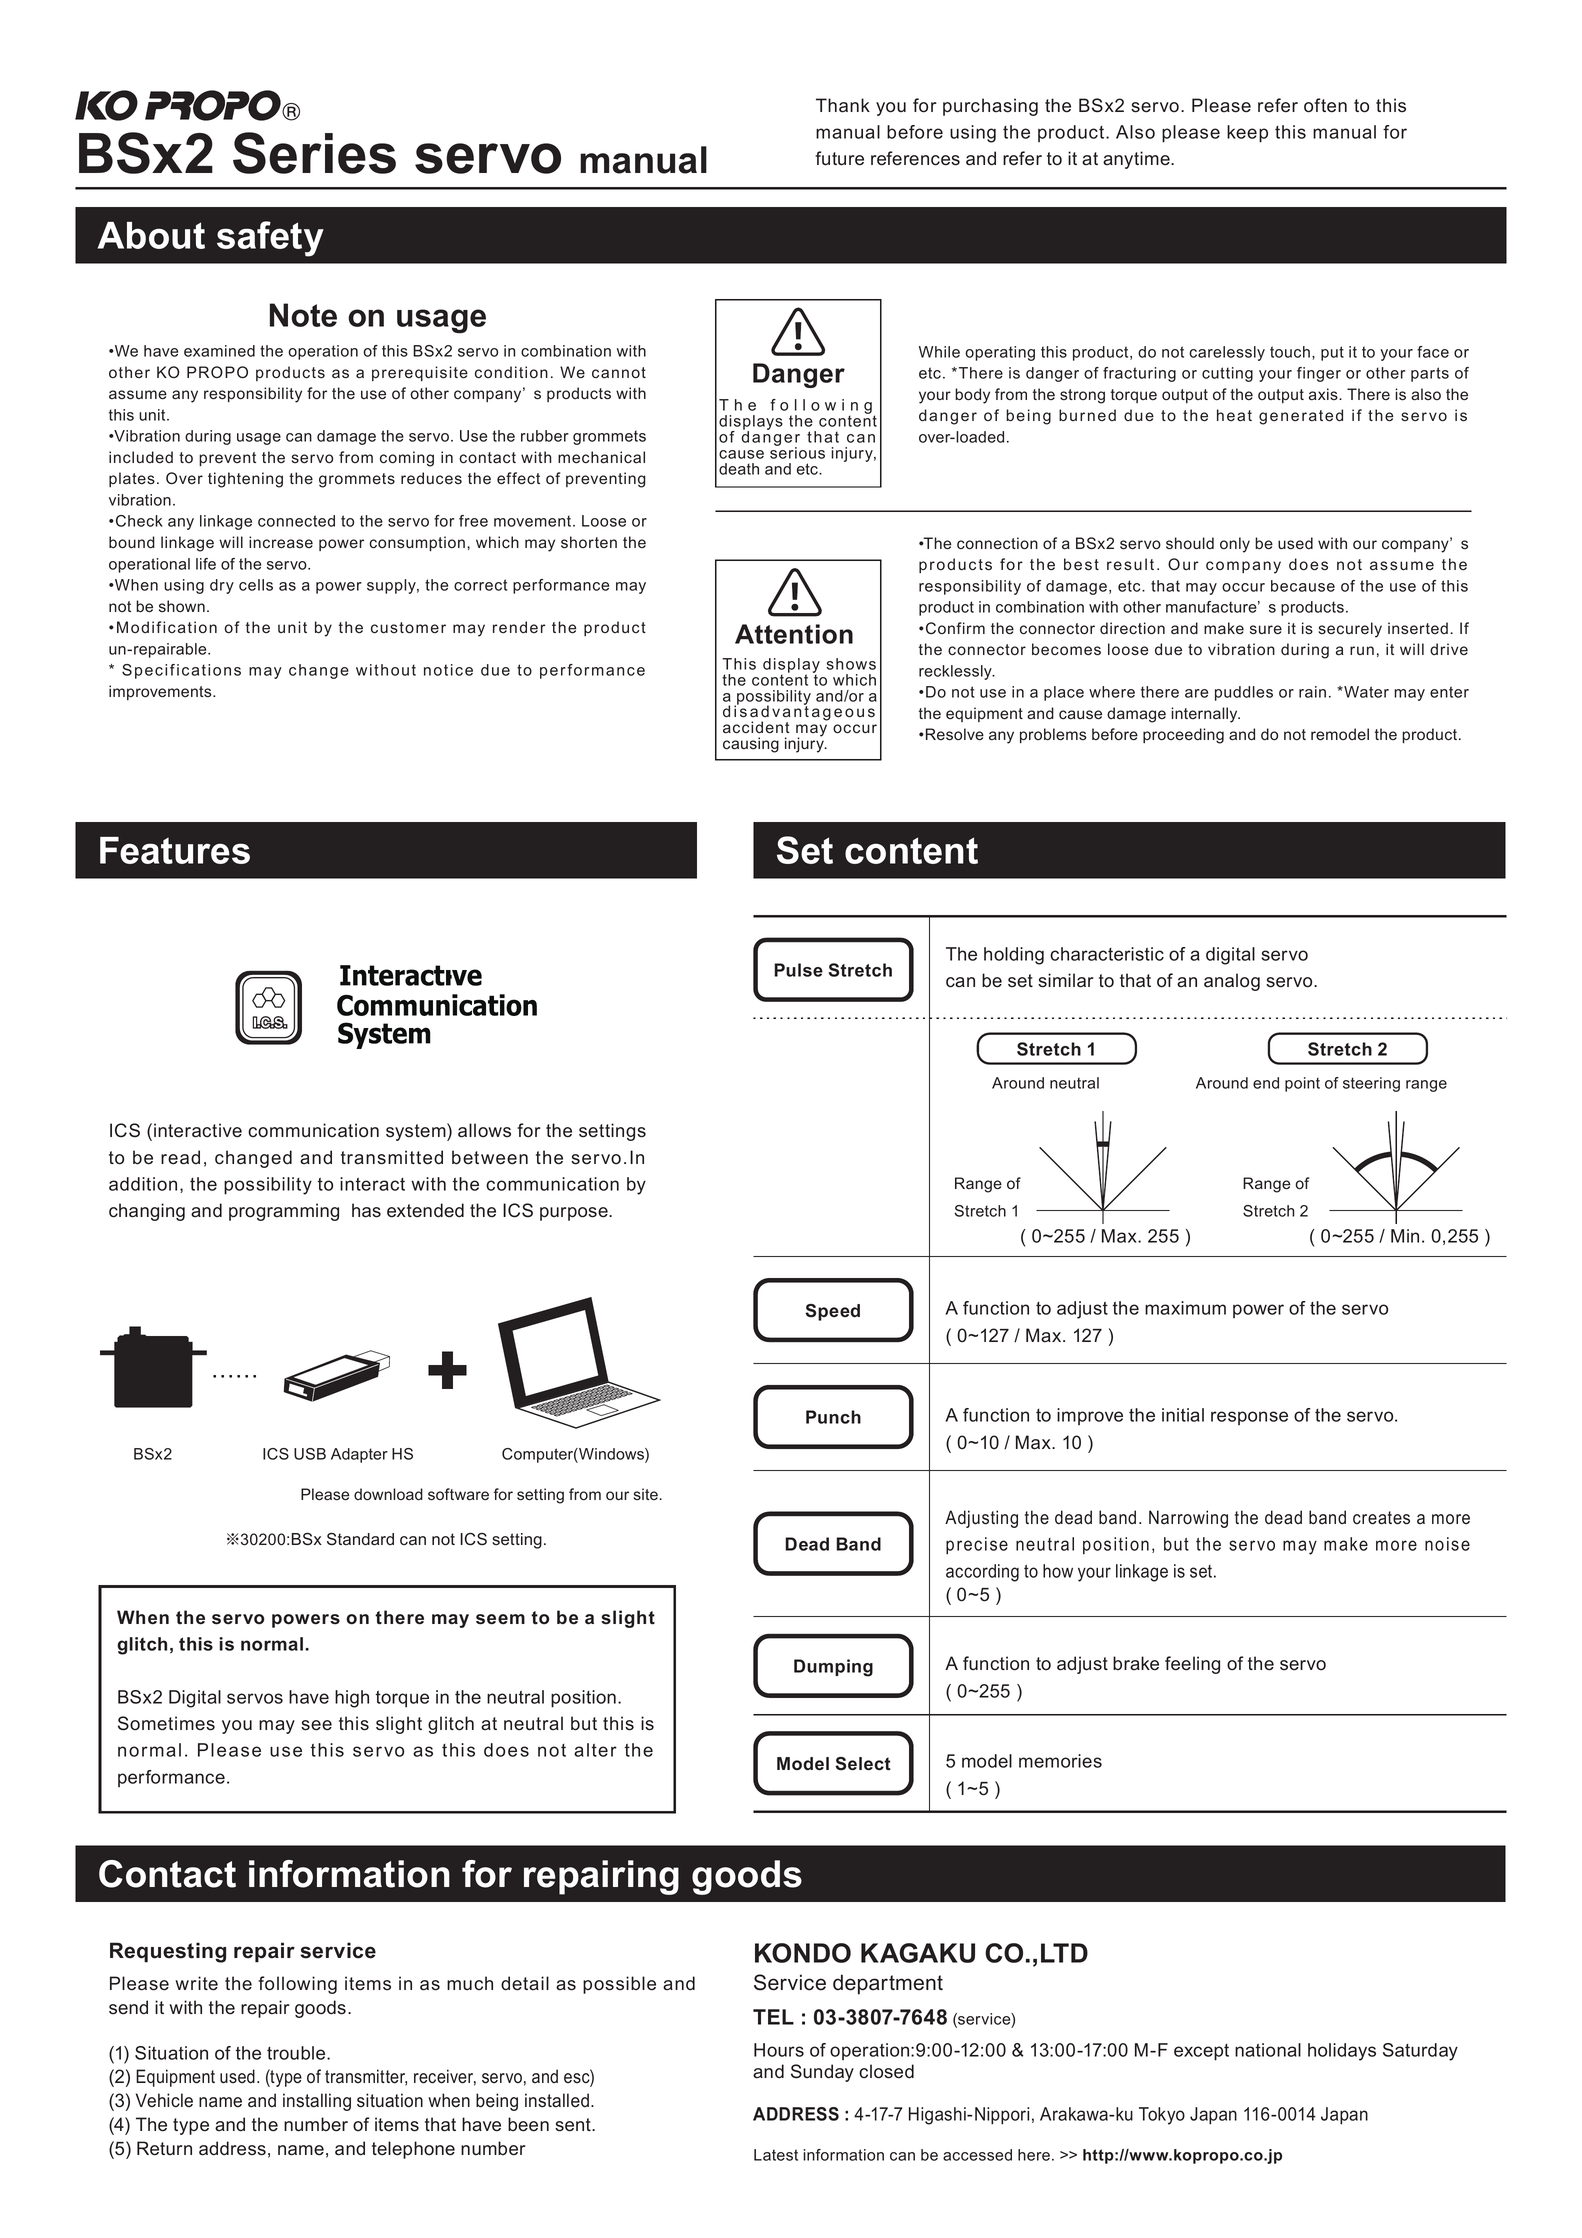  Describe the element at coordinates (360, 1539) in the screenshot. I see `Standard` at that location.
